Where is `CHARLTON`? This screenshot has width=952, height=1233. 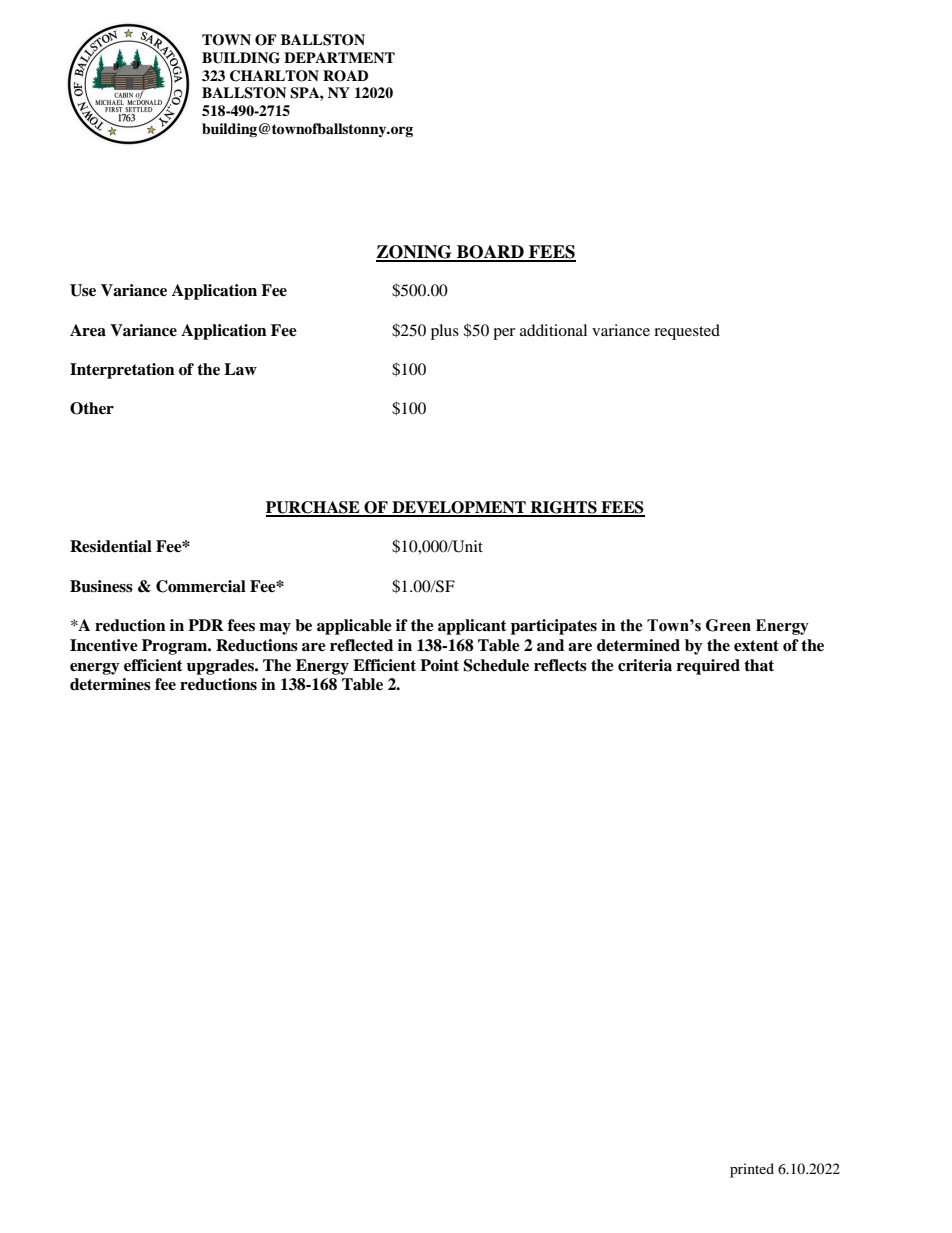
CHARLTON is located at coordinates (274, 76).
